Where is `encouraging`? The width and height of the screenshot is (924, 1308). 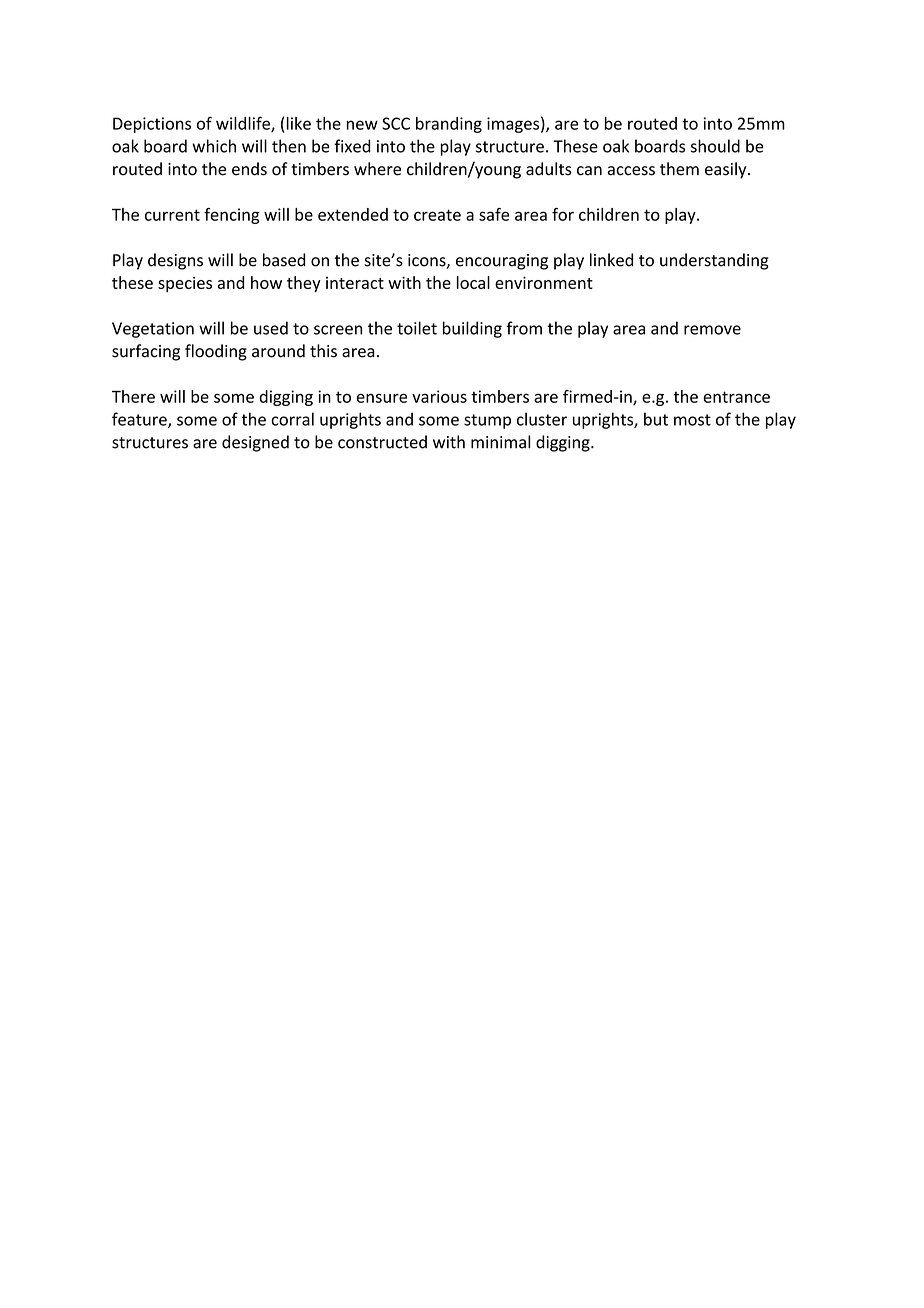
encouraging is located at coordinates (502, 262).
